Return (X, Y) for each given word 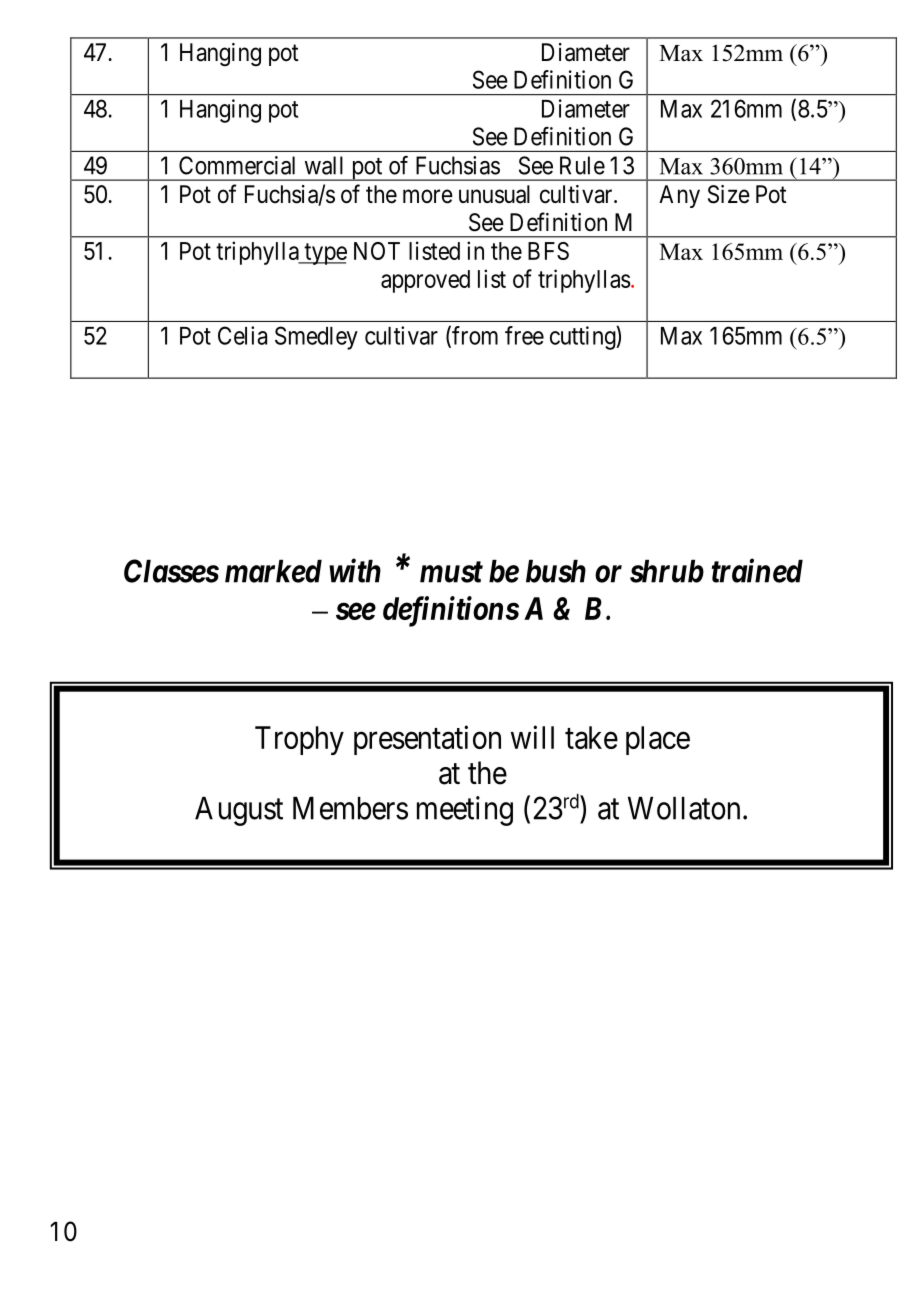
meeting (465, 811)
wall (324, 165)
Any (679, 196)
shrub (667, 571)
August (239, 811)
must (451, 572)
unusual (494, 194)
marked (273, 571)
